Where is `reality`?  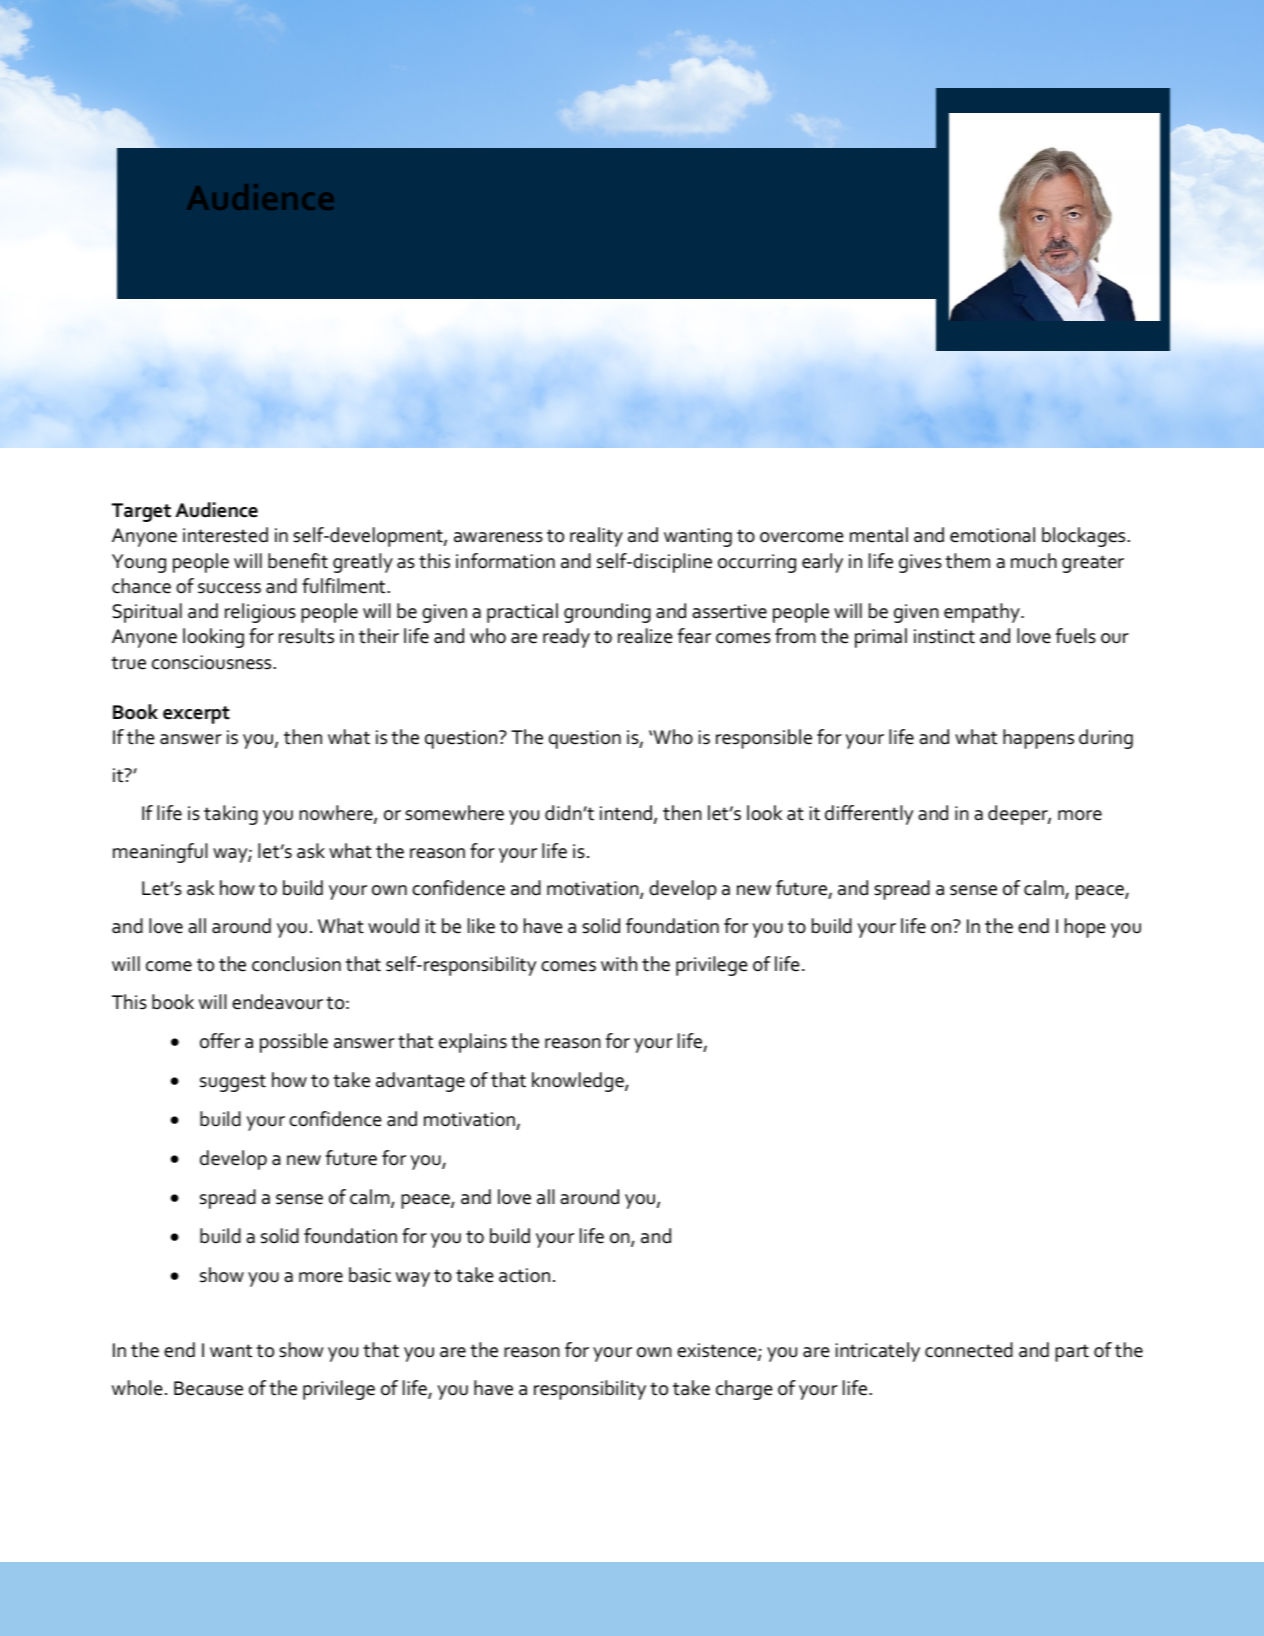 reality is located at coordinates (596, 537).
